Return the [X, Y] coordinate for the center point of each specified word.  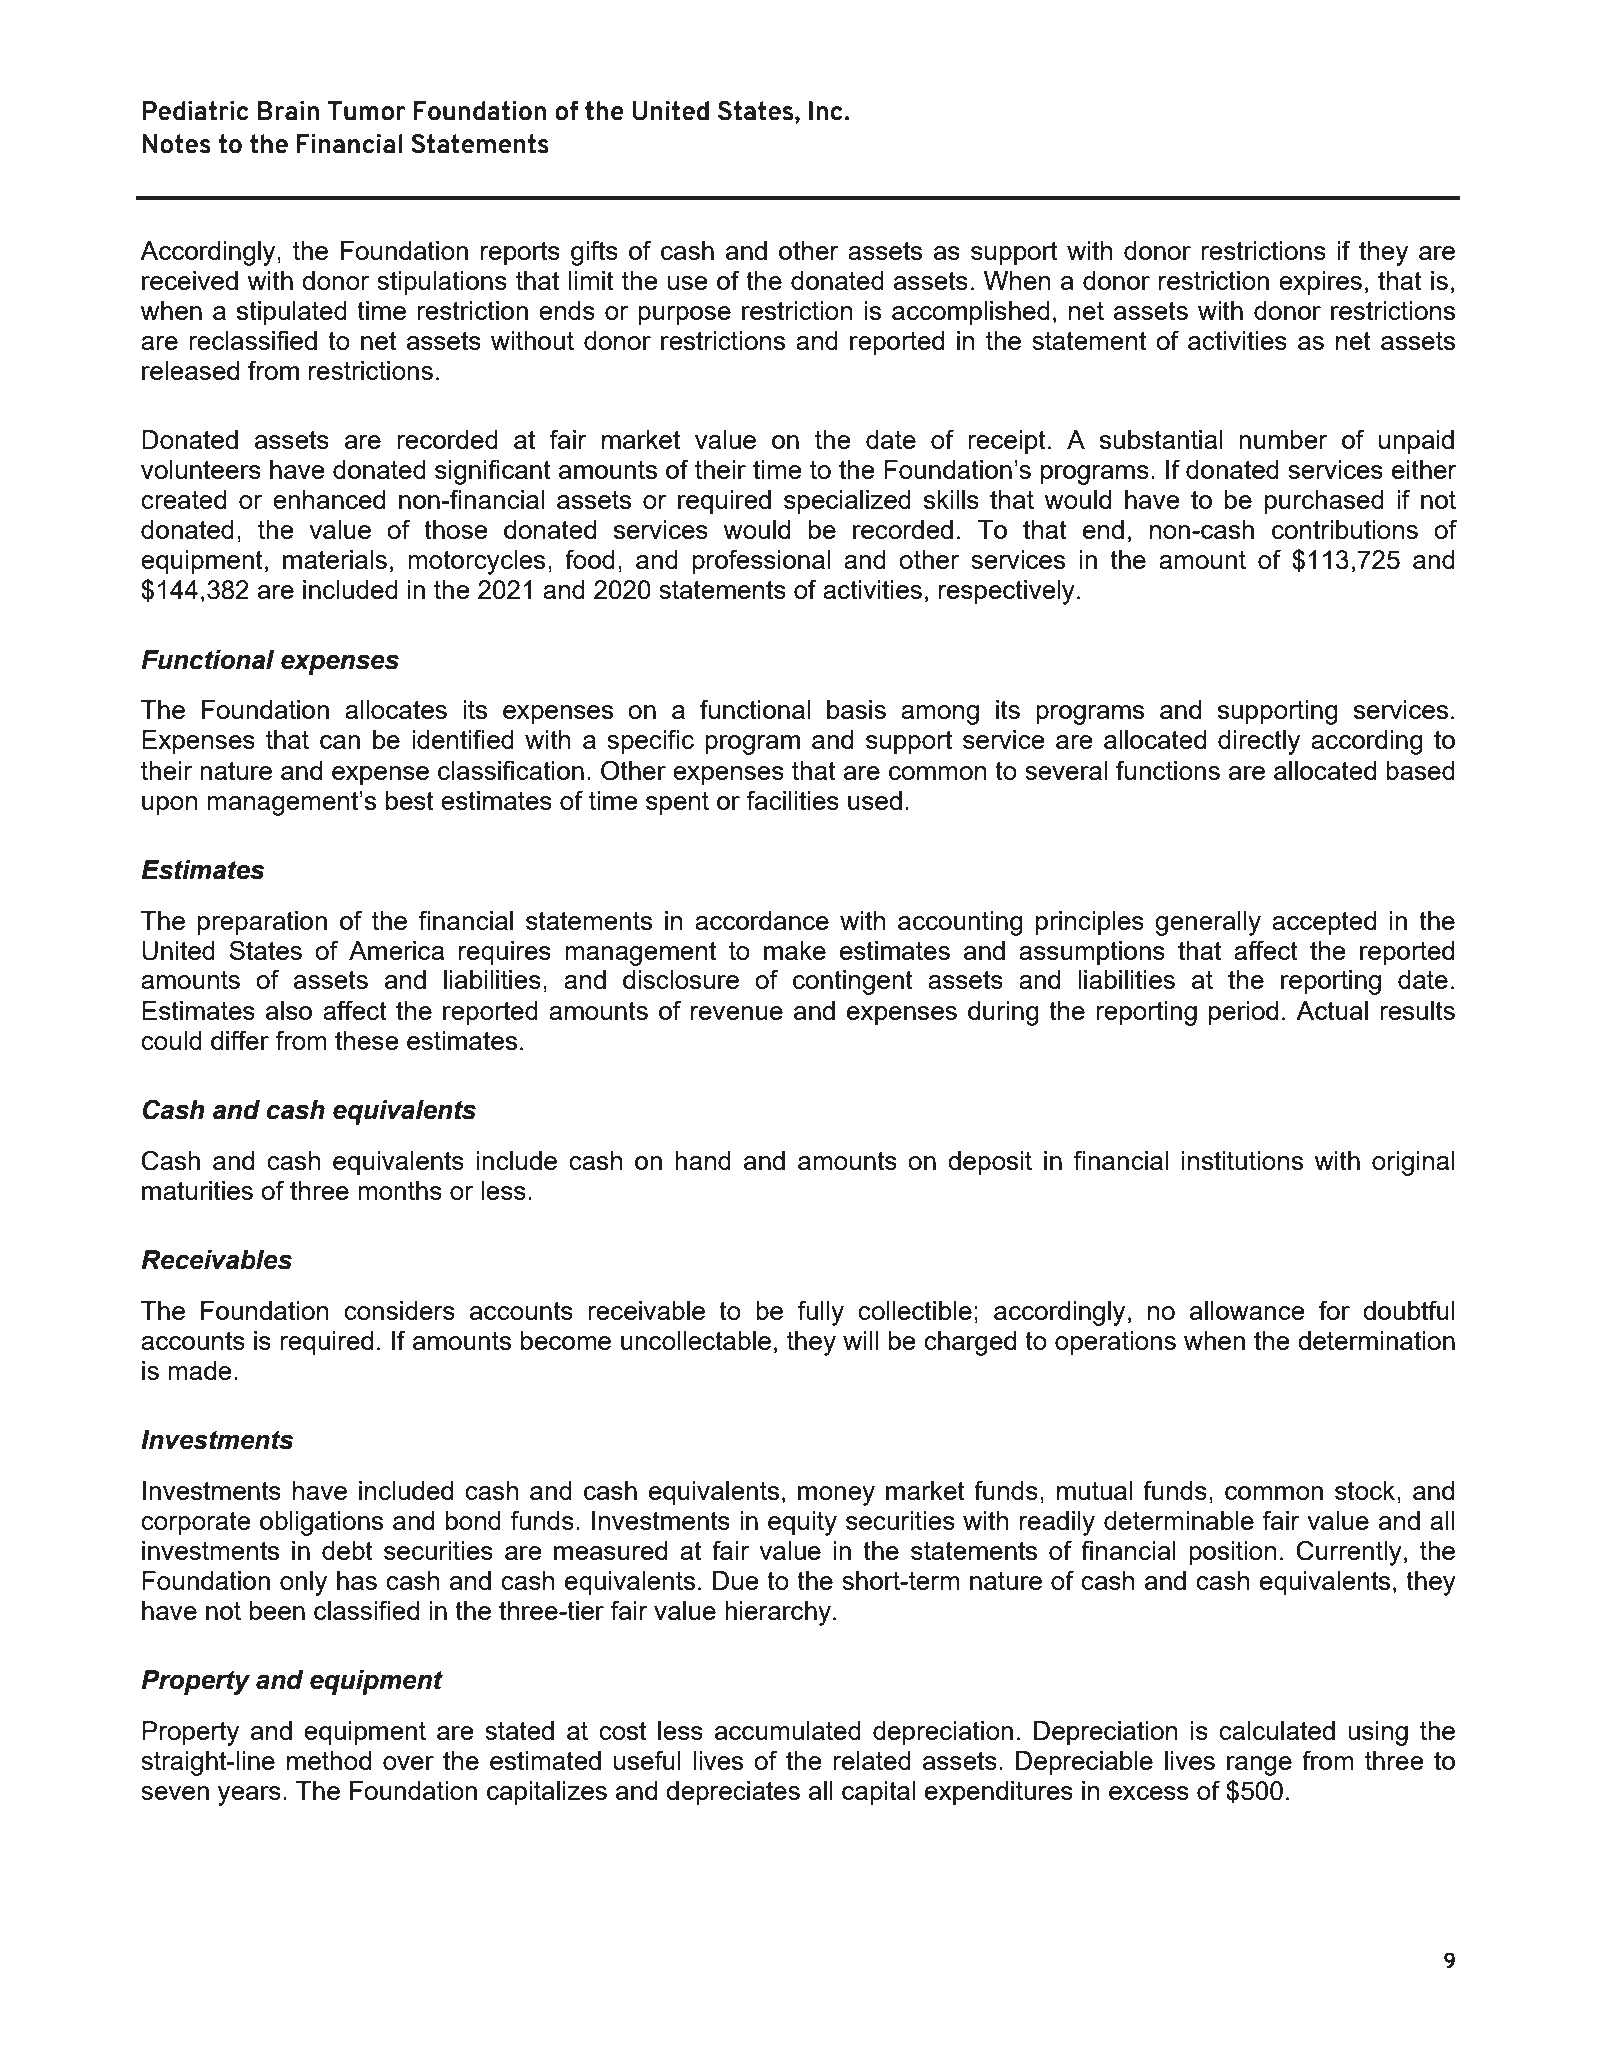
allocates [396, 709]
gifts [594, 253]
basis [856, 709]
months [400, 1190]
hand [703, 1160]
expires [1320, 283]
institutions [1242, 1160]
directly [1259, 742]
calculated [1277, 1730]
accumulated [788, 1730]
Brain [288, 111]
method [329, 1760]
